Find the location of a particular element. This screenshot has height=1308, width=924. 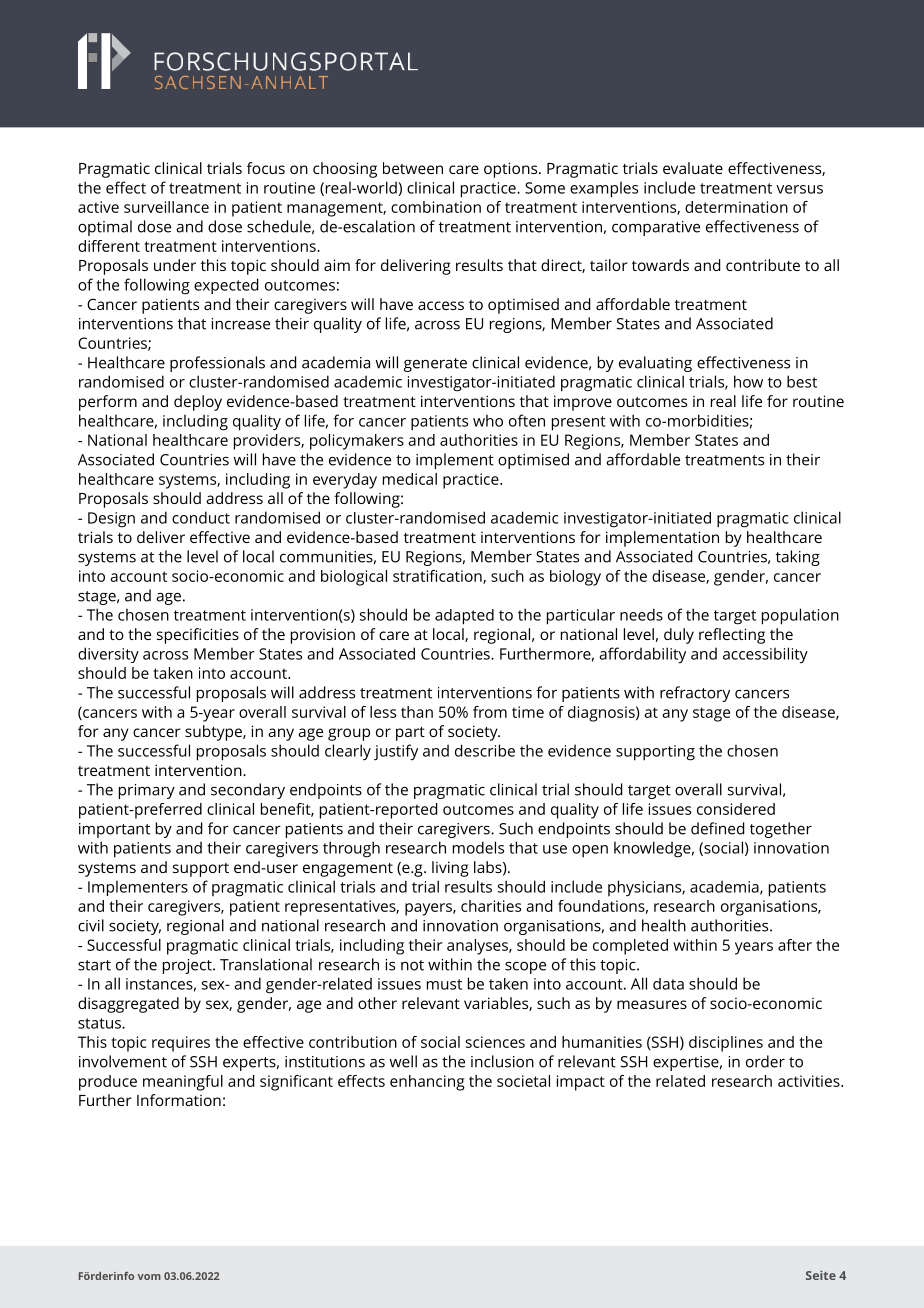

data is located at coordinates (668, 984).
